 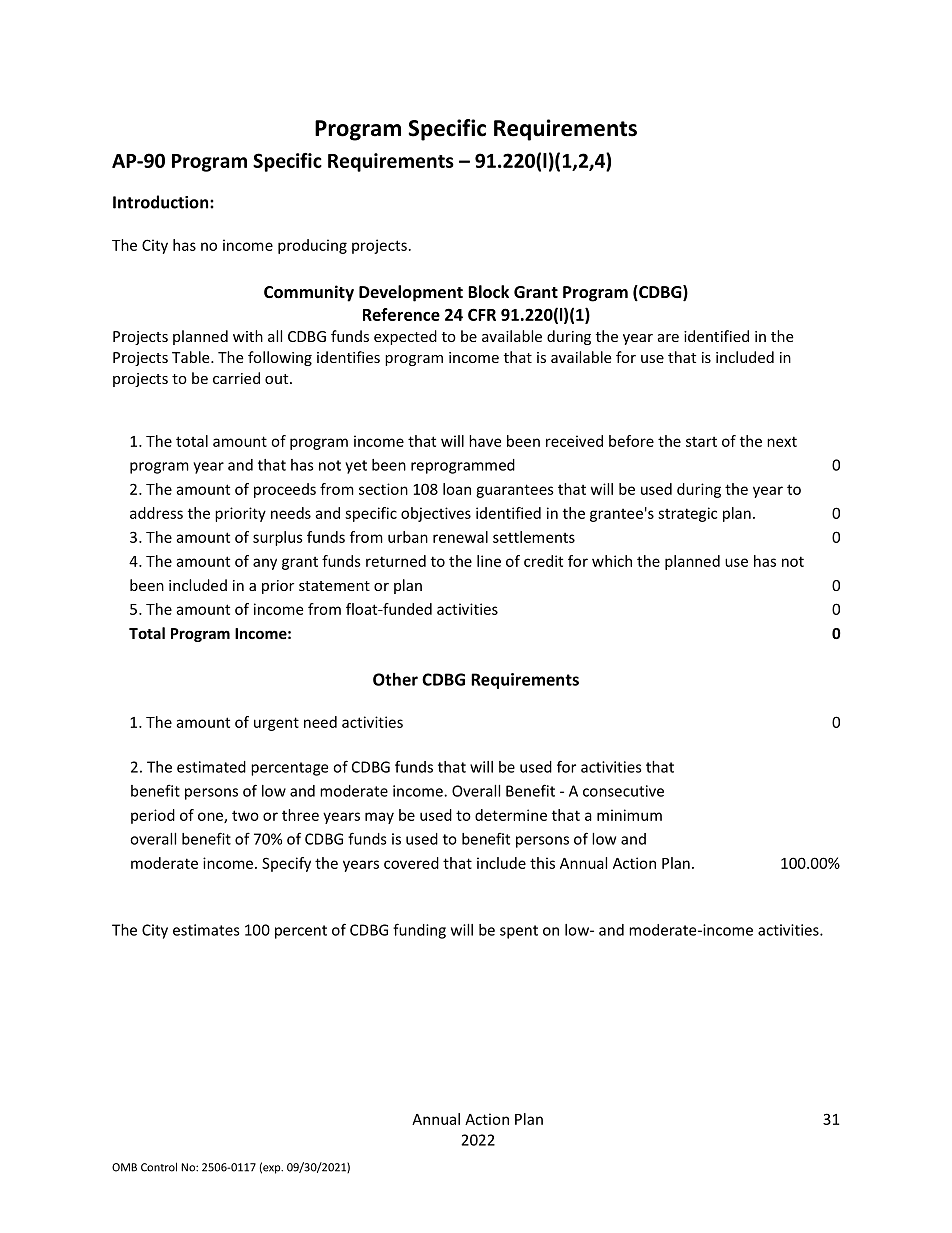 What do you see at coordinates (488, 291) in the document?
I see `Block` at bounding box center [488, 291].
